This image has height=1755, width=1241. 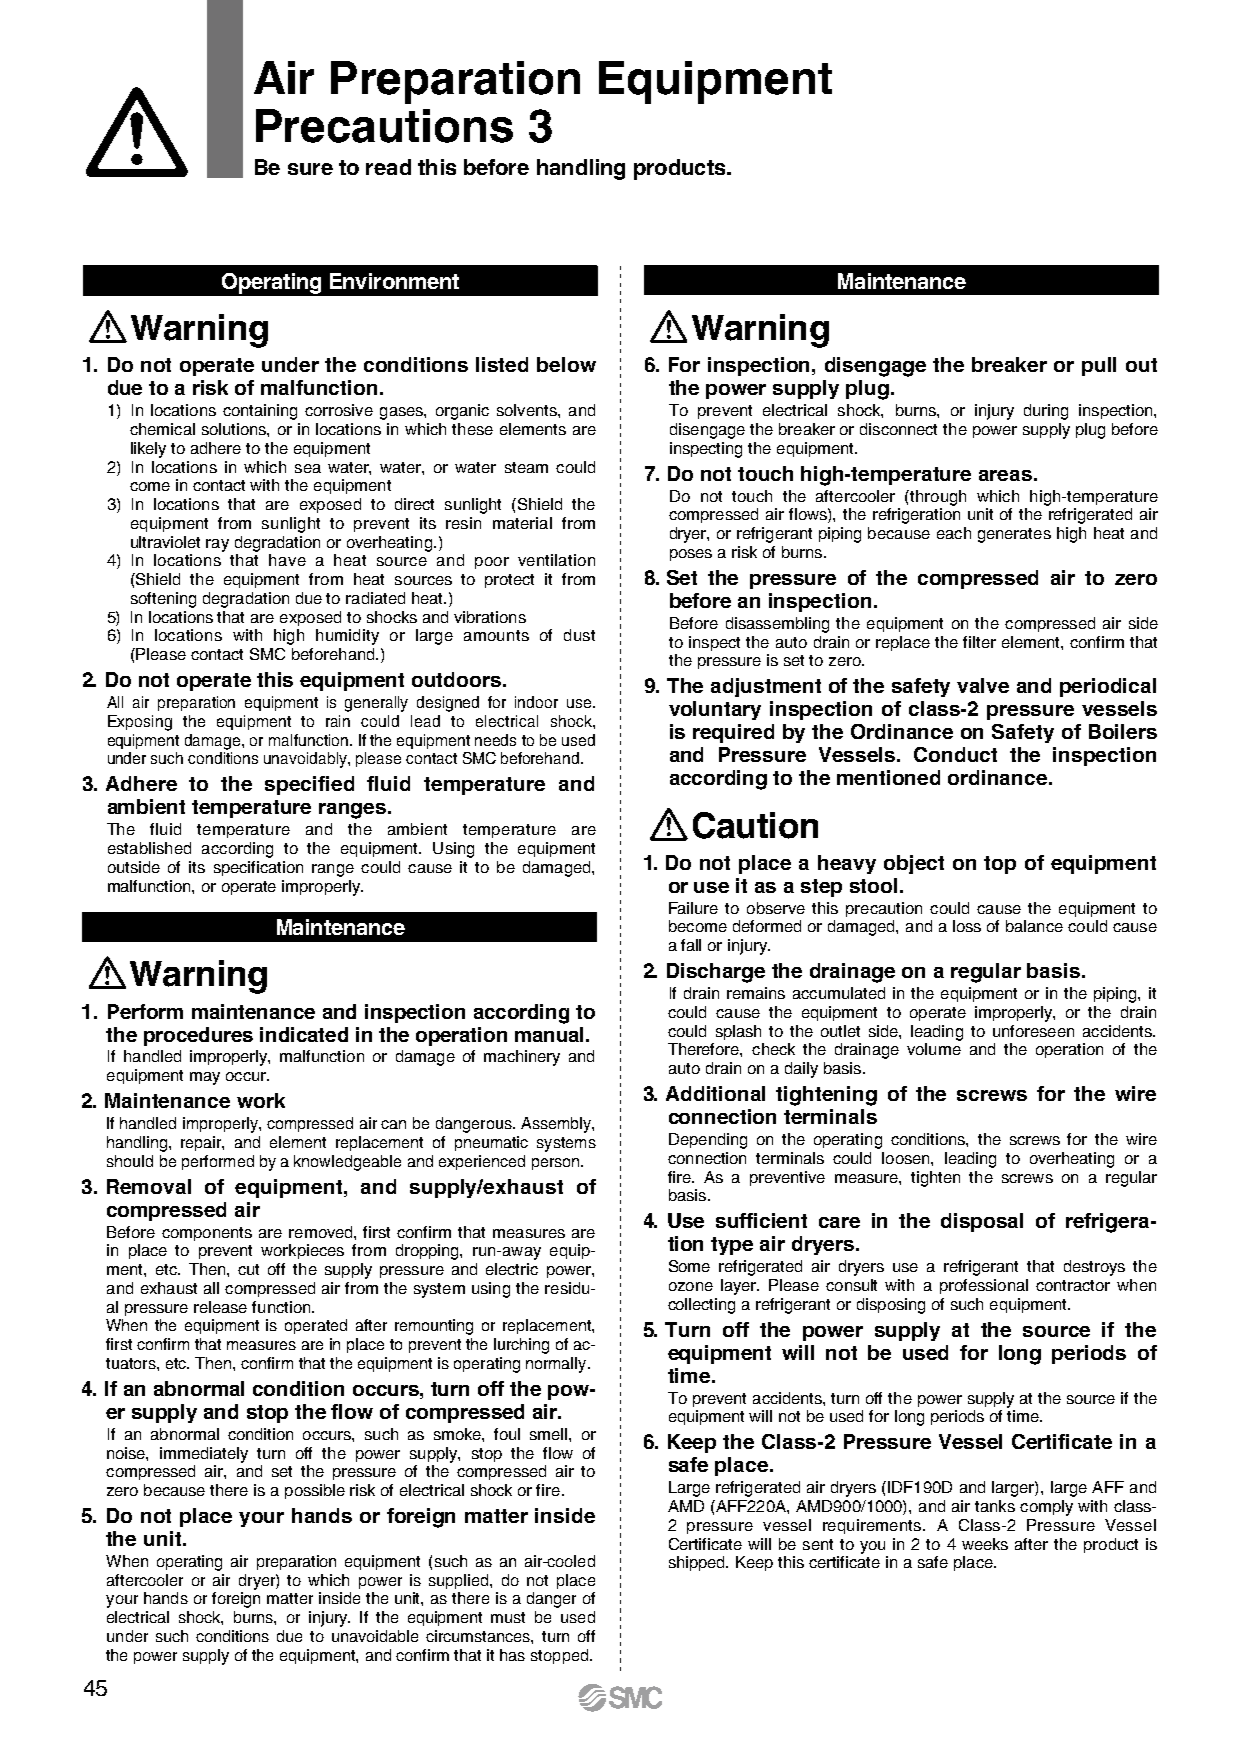 I want to click on poses, so click(x=691, y=555).
